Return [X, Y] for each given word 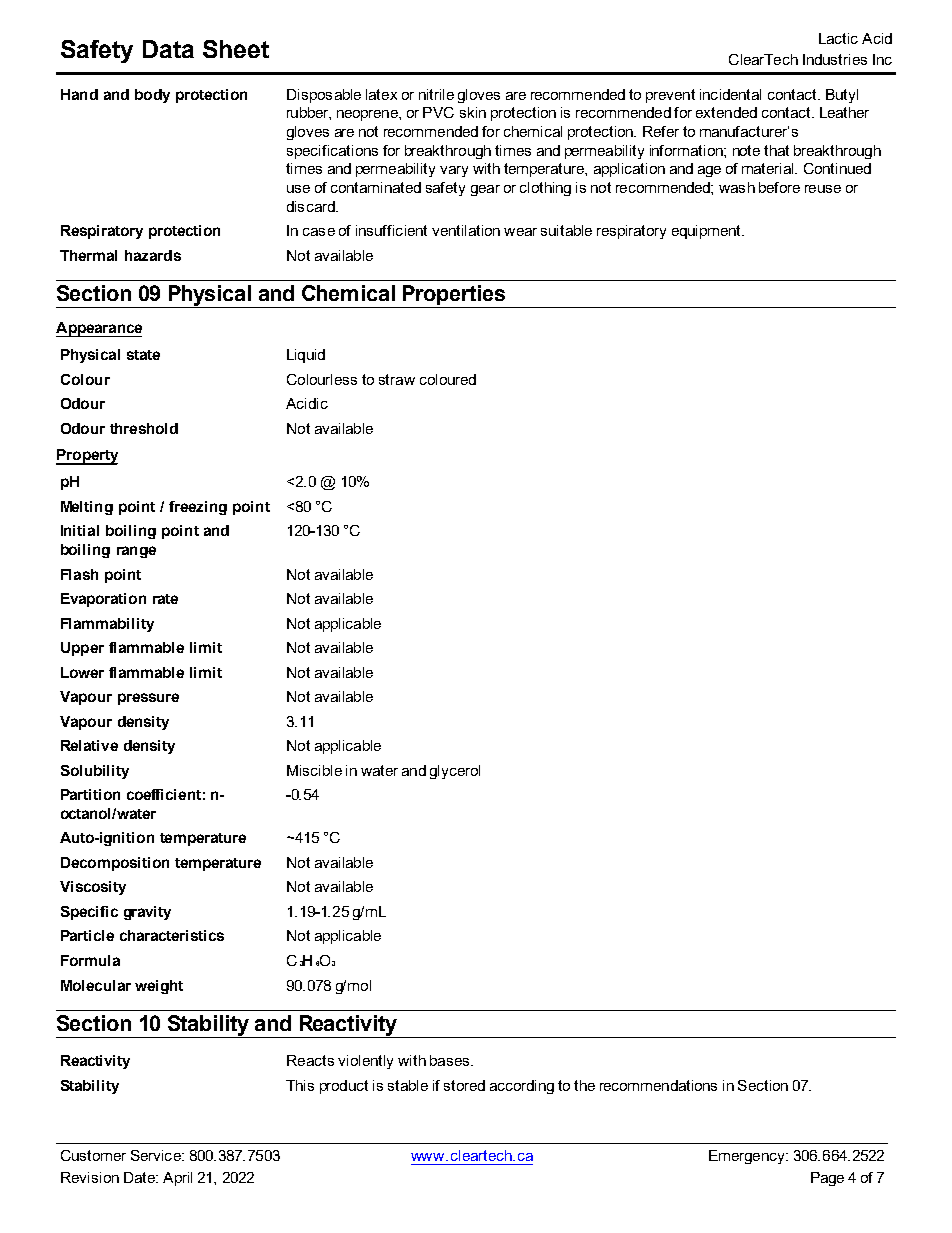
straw [397, 379]
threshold [144, 428]
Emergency [748, 1157]
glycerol [455, 772]
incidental [730, 94]
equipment [707, 232]
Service [157, 1155]
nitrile [436, 94]
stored [464, 1085]
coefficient [164, 794]
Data [168, 49]
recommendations [658, 1085]
